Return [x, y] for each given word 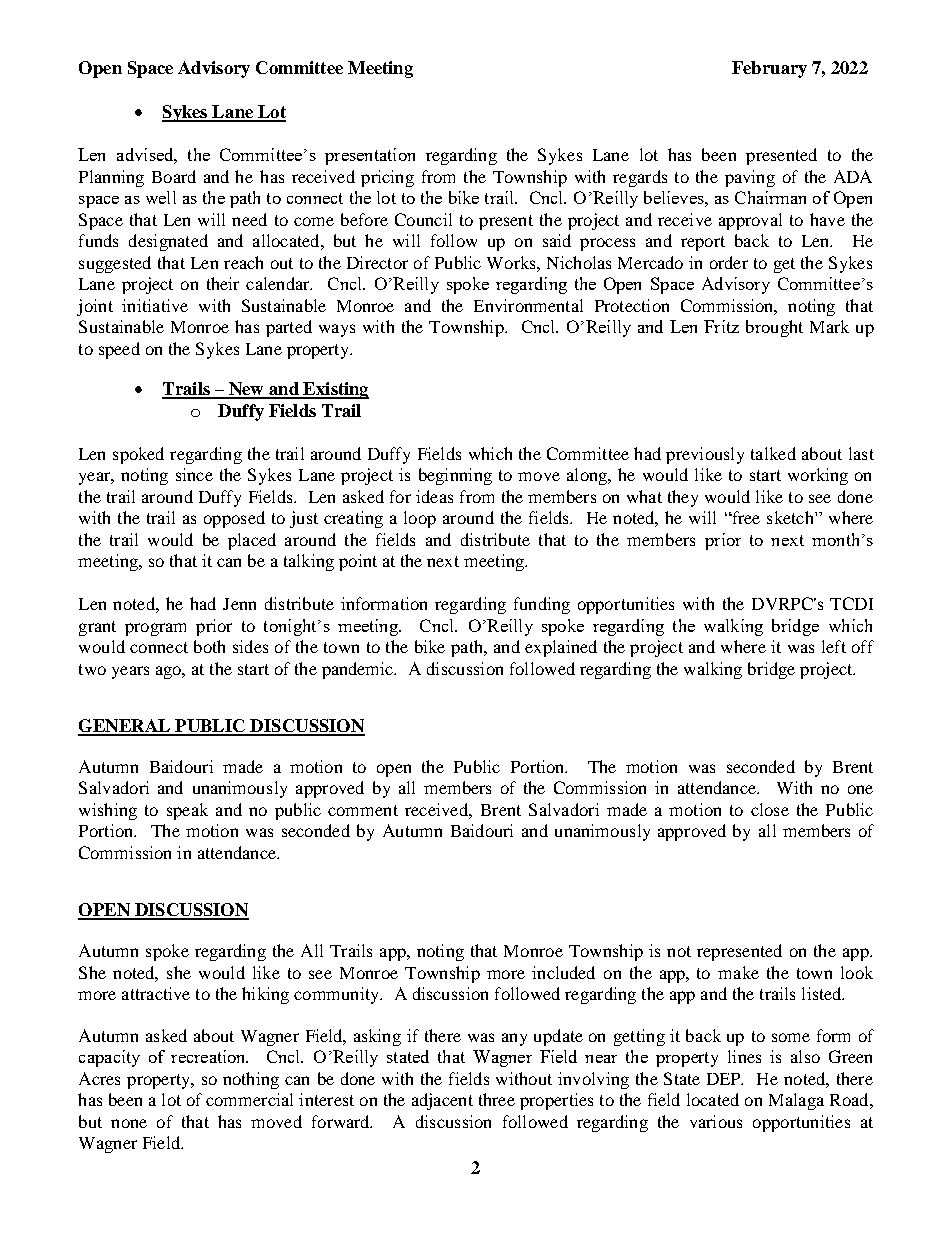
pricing [387, 178]
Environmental [528, 305]
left [834, 646]
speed [119, 350]
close [770, 809]
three [497, 1099]
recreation [209, 1056]
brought [774, 328]
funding [542, 605]
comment [363, 810]
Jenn [239, 604]
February [769, 69]
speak [187, 811]
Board [174, 176]
